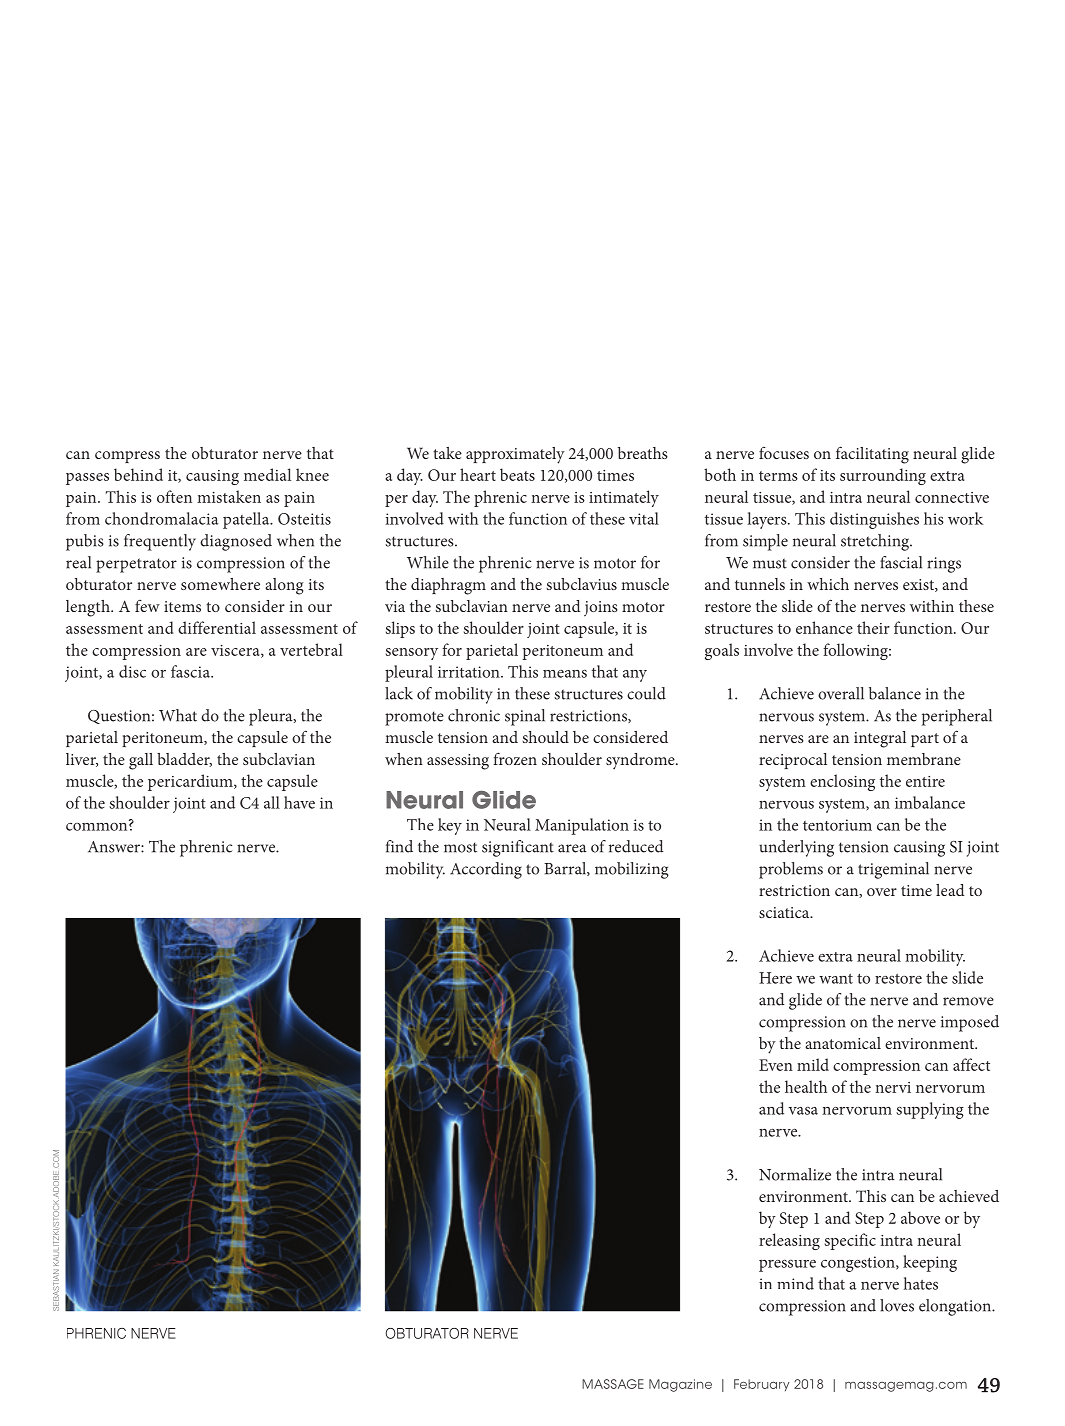 The height and width of the image is (1426, 1065). Describe the element at coordinates (842, 782) in the image. I see `enclosing` at that location.
